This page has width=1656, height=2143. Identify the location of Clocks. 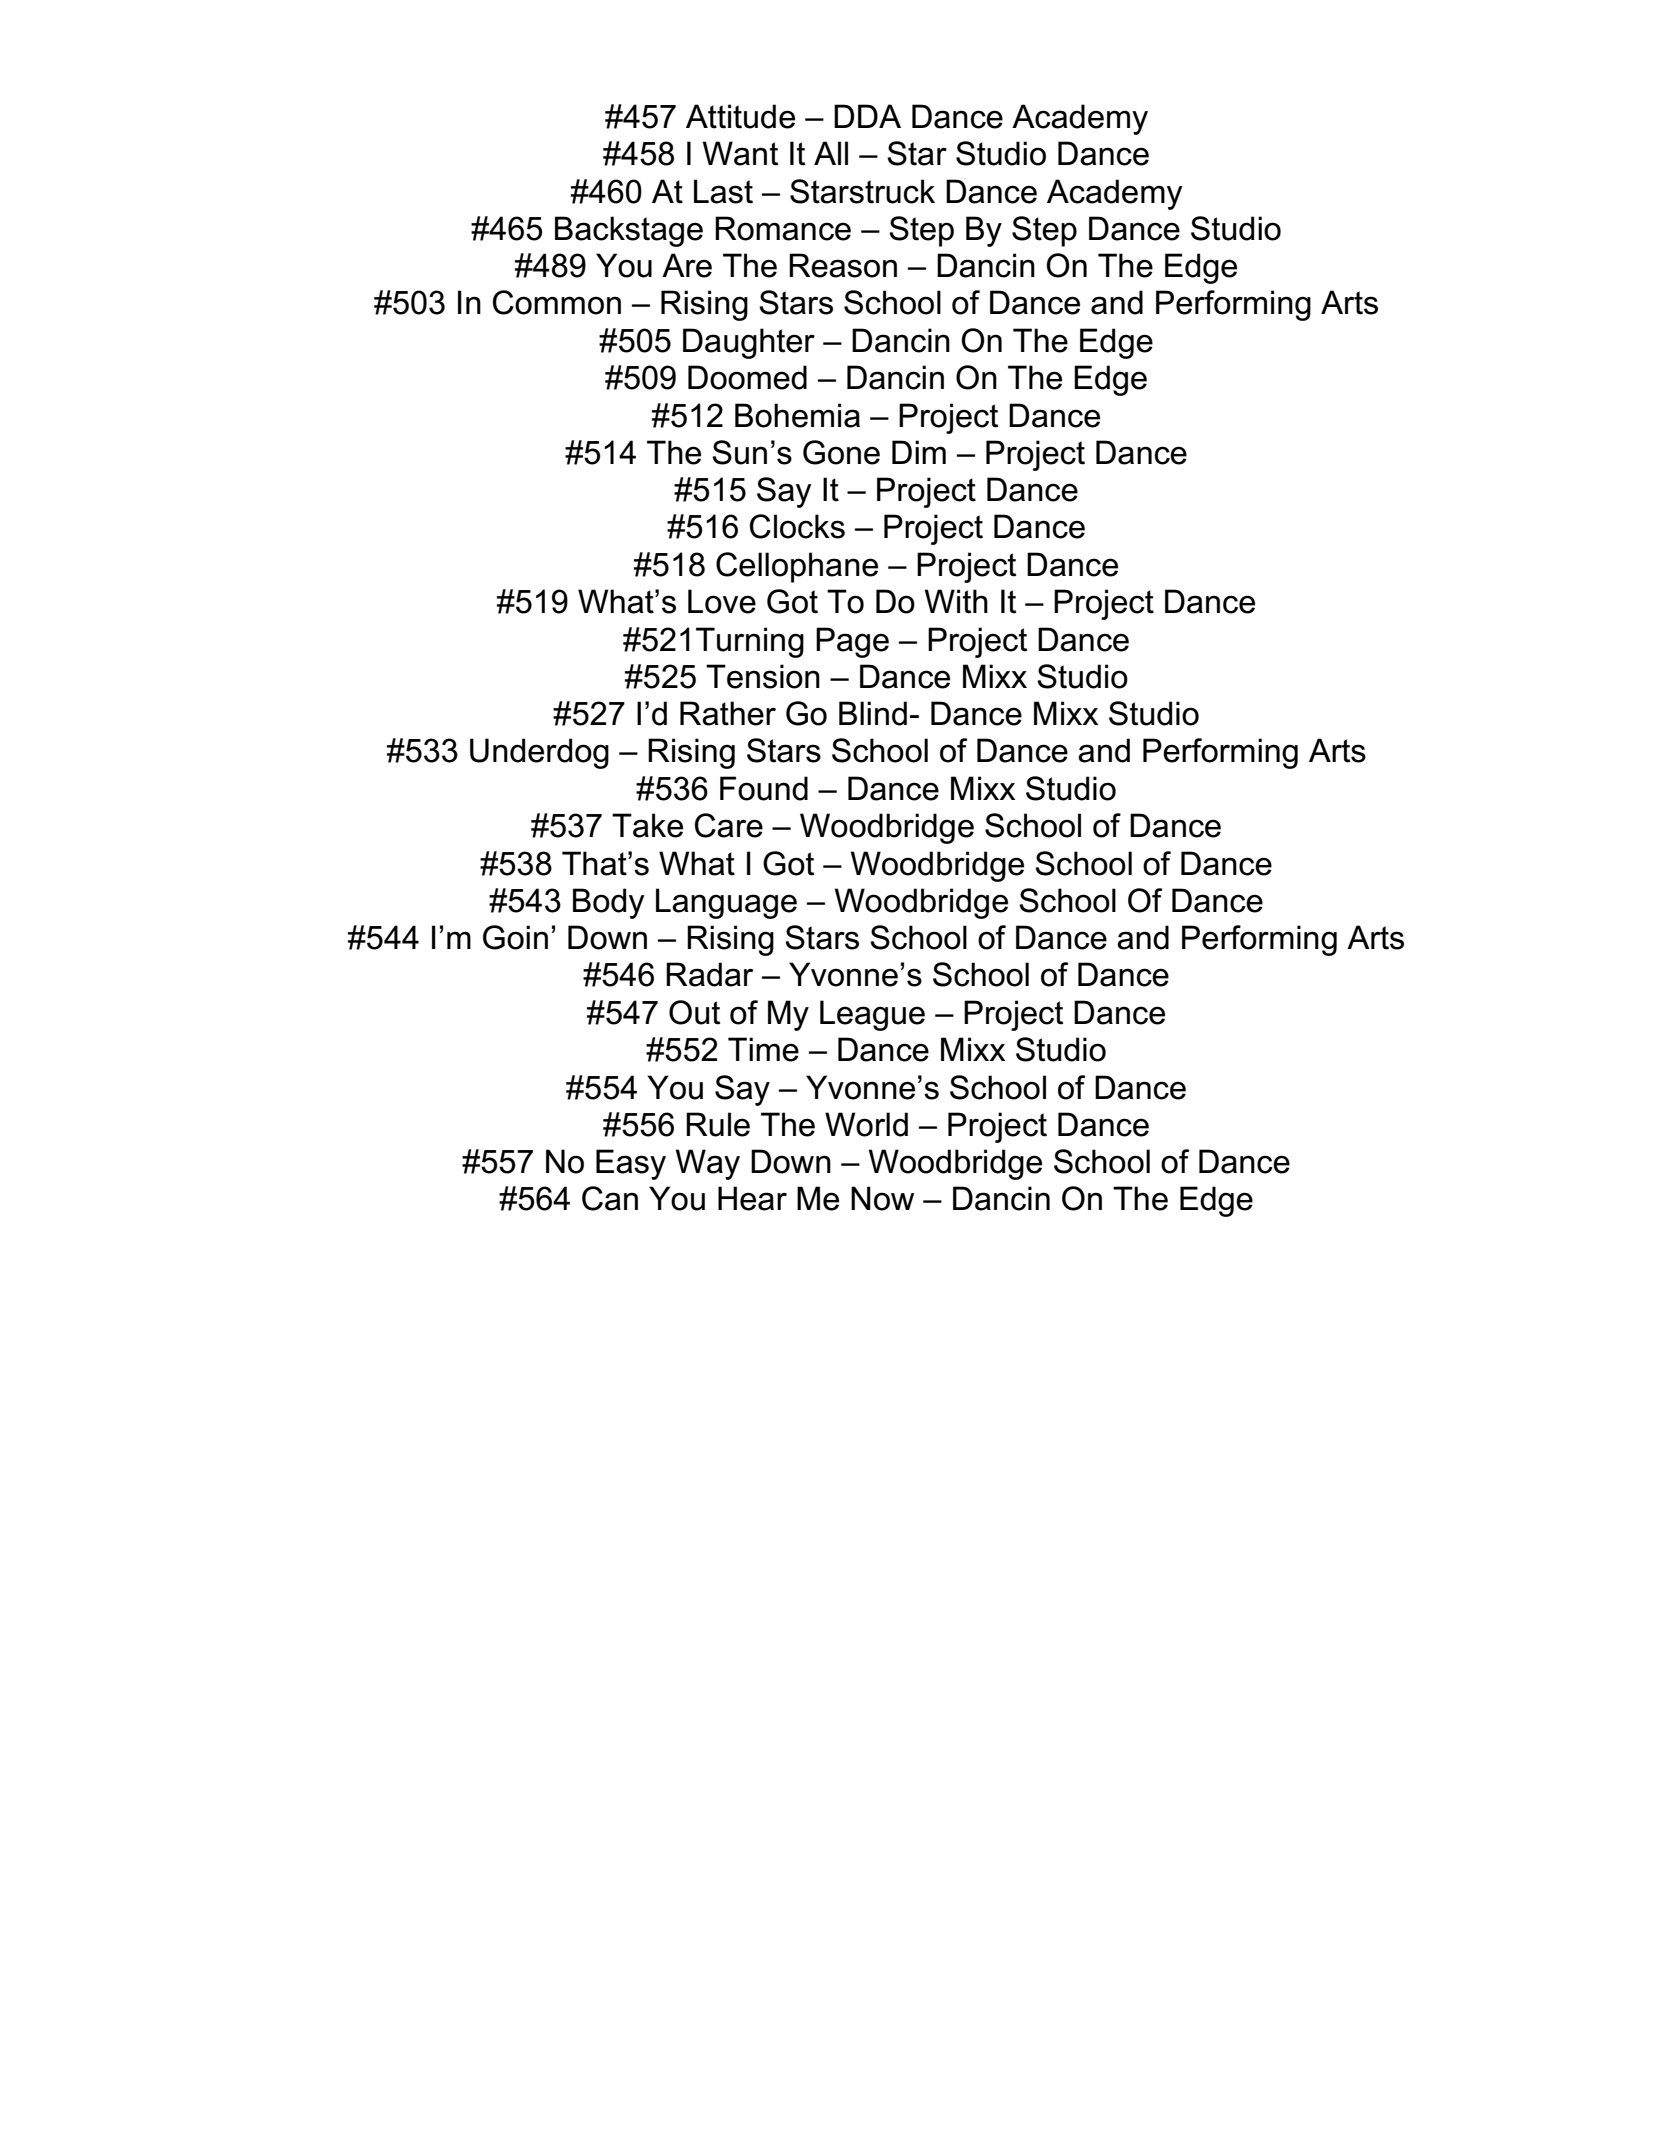
(797, 526).
